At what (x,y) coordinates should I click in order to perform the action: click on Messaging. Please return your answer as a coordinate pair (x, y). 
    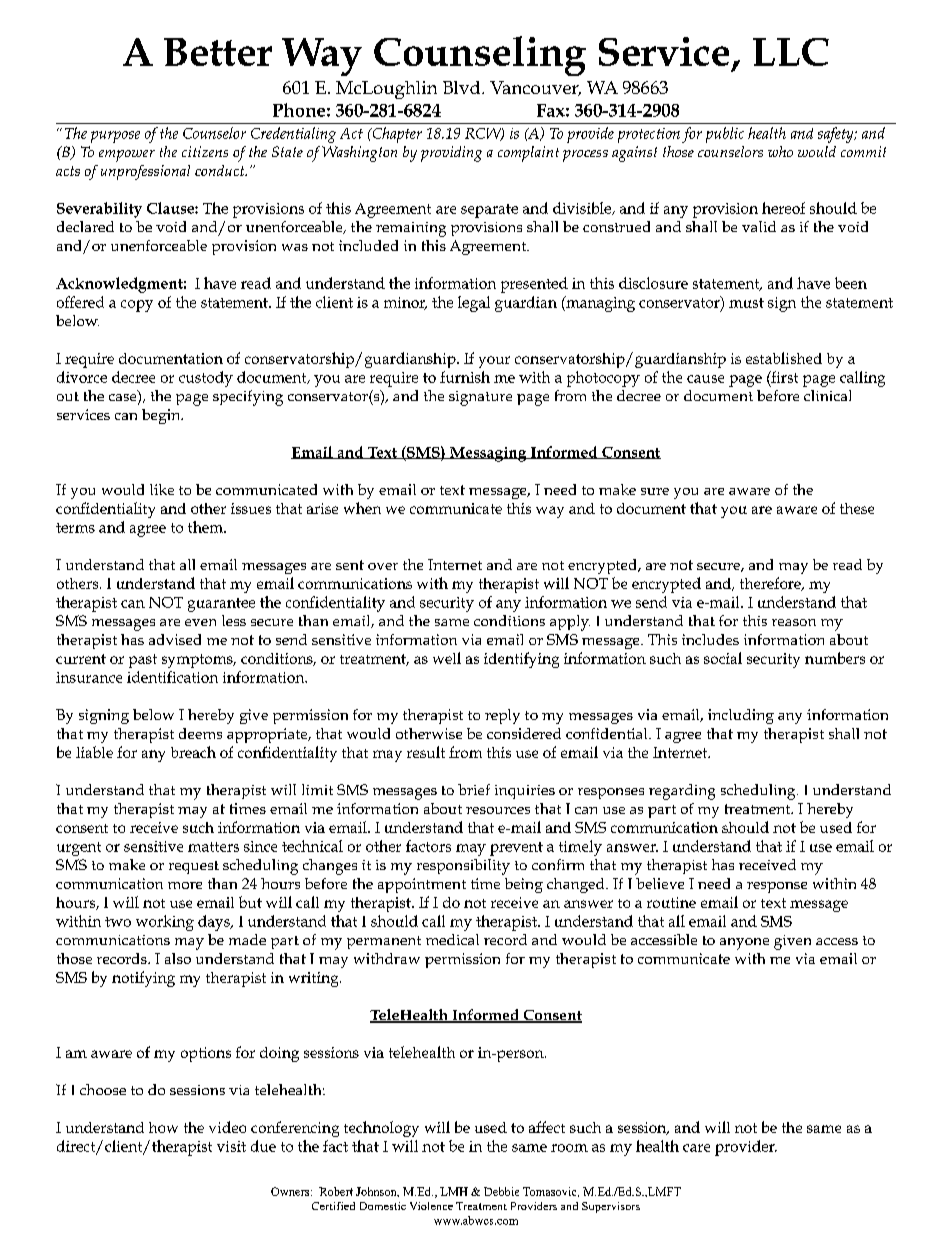
    Looking at the image, I should click on (488, 454).
